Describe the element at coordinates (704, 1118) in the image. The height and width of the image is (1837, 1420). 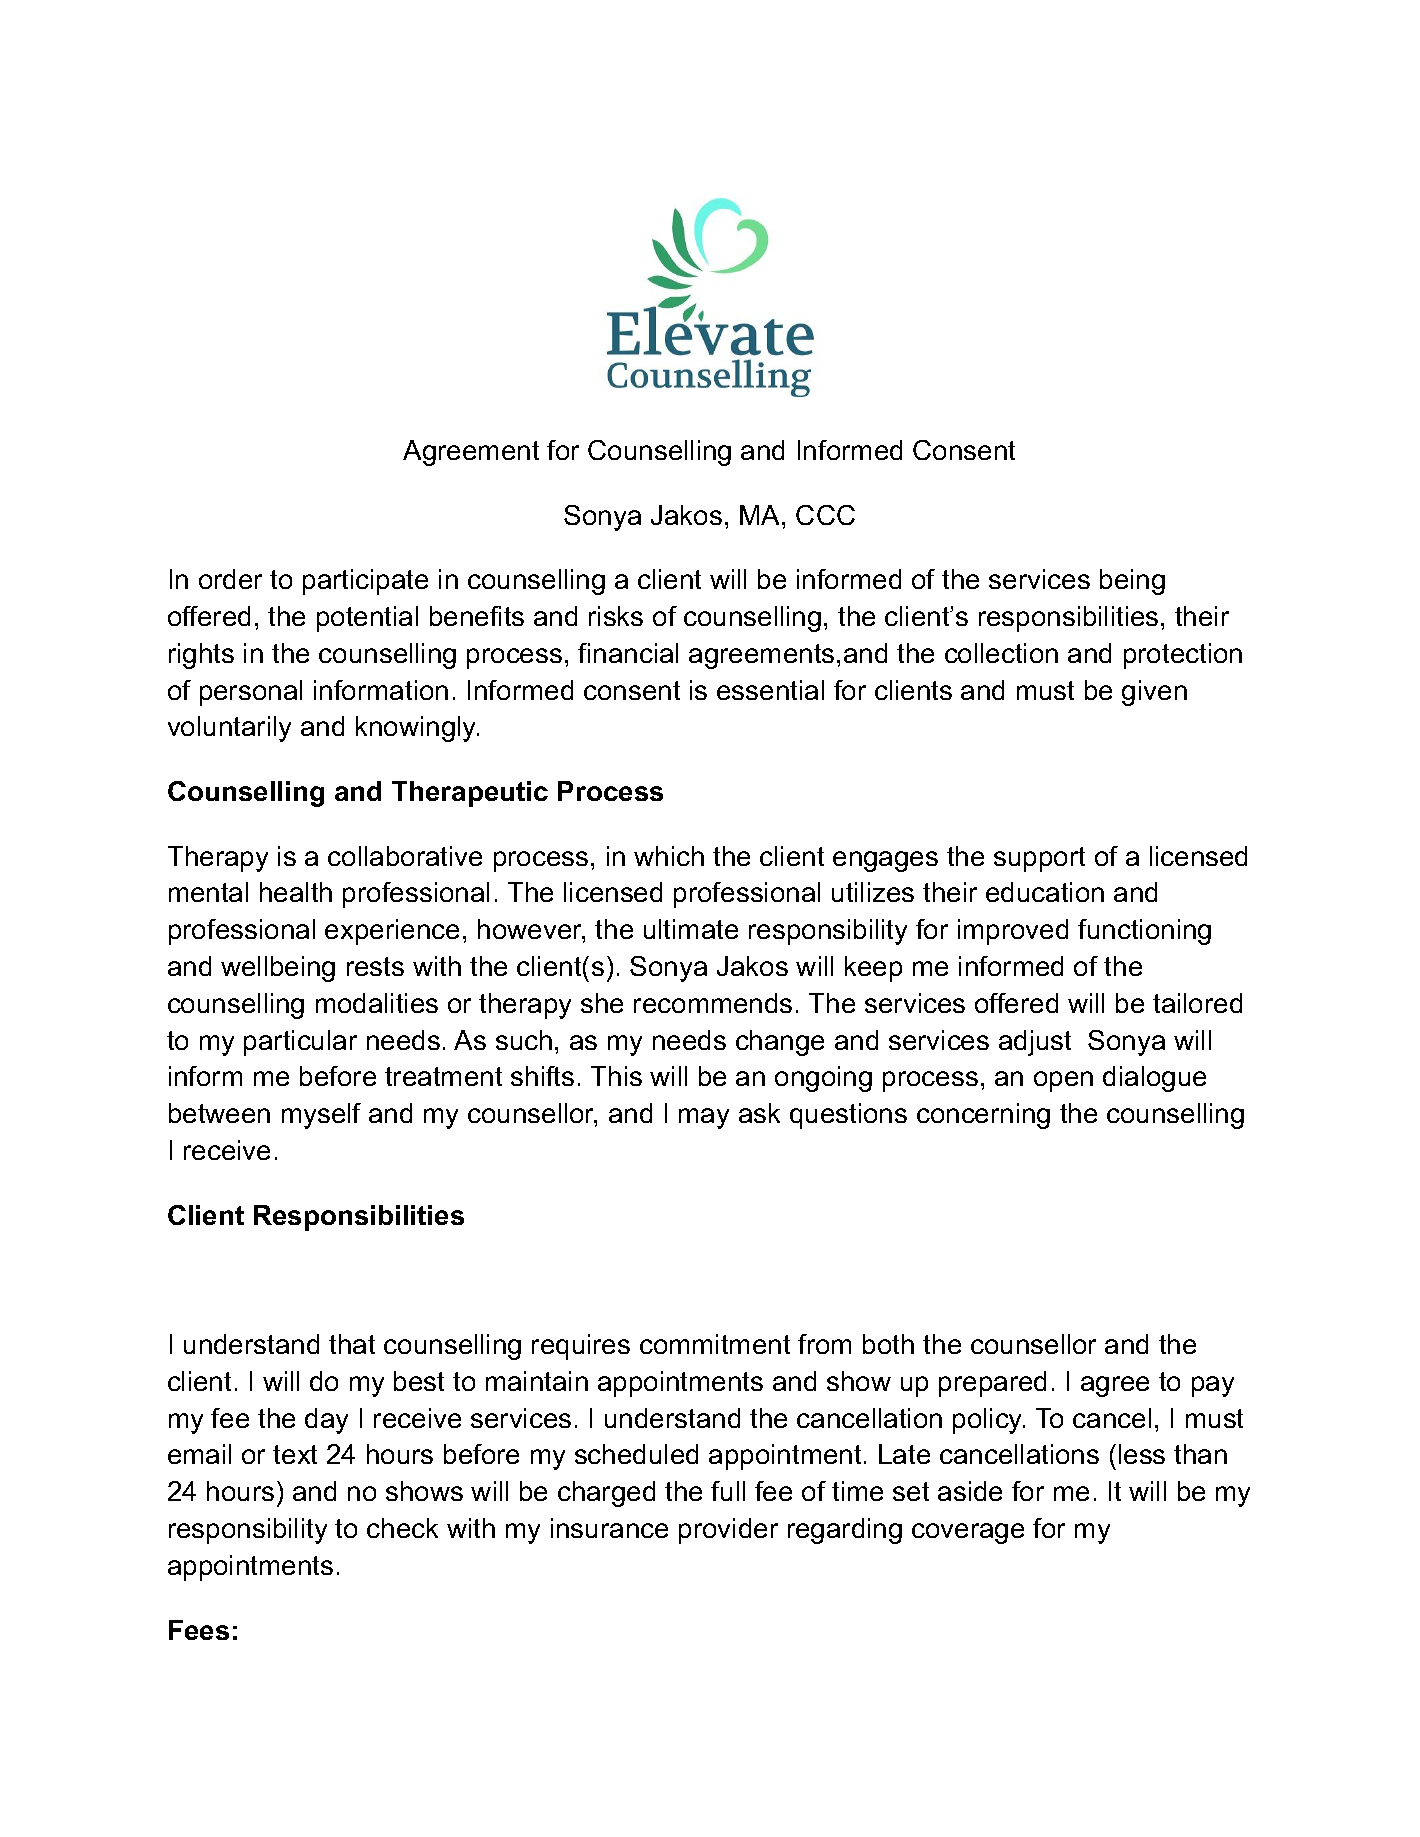
I see `may` at that location.
